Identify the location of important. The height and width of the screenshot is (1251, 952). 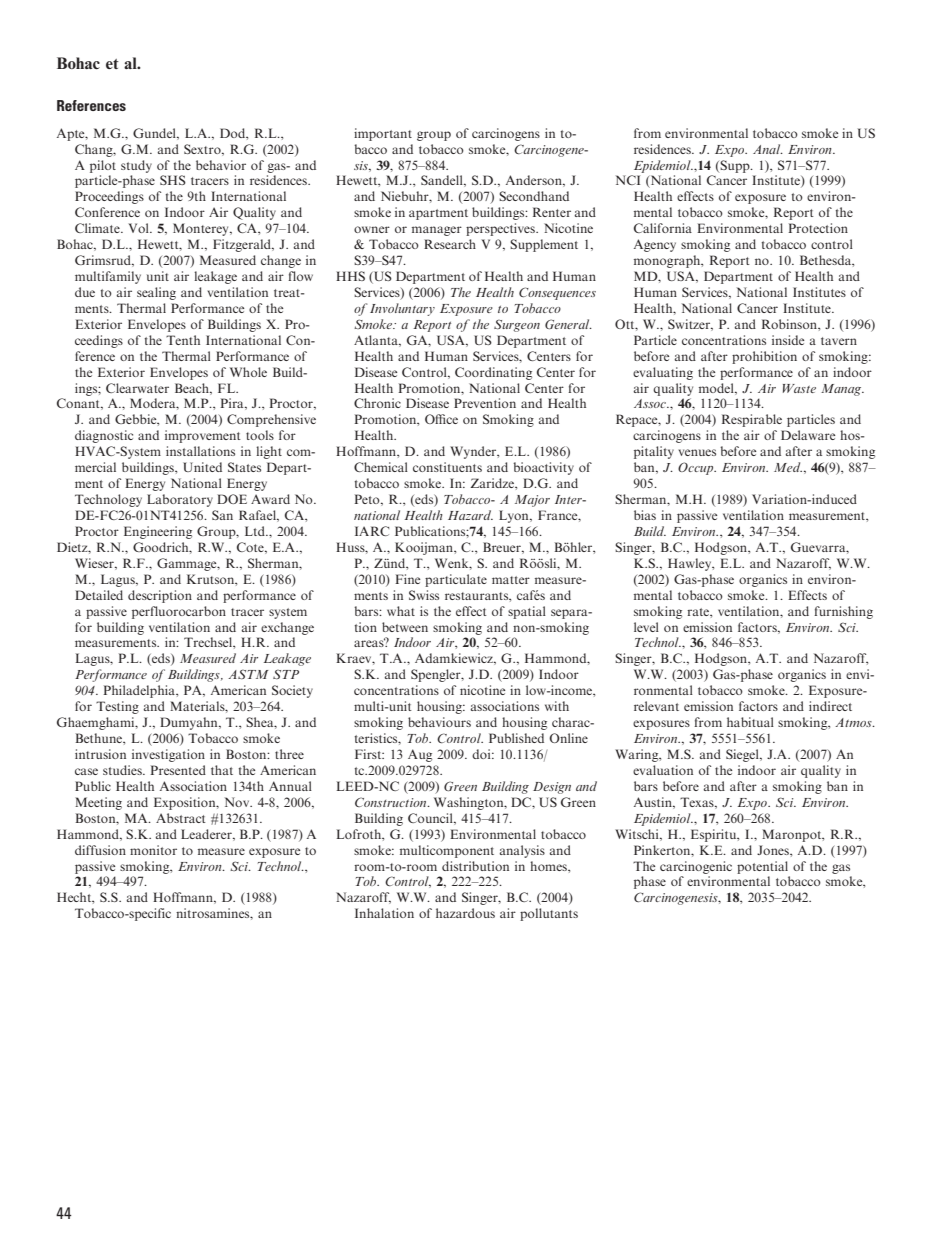
(383, 134).
